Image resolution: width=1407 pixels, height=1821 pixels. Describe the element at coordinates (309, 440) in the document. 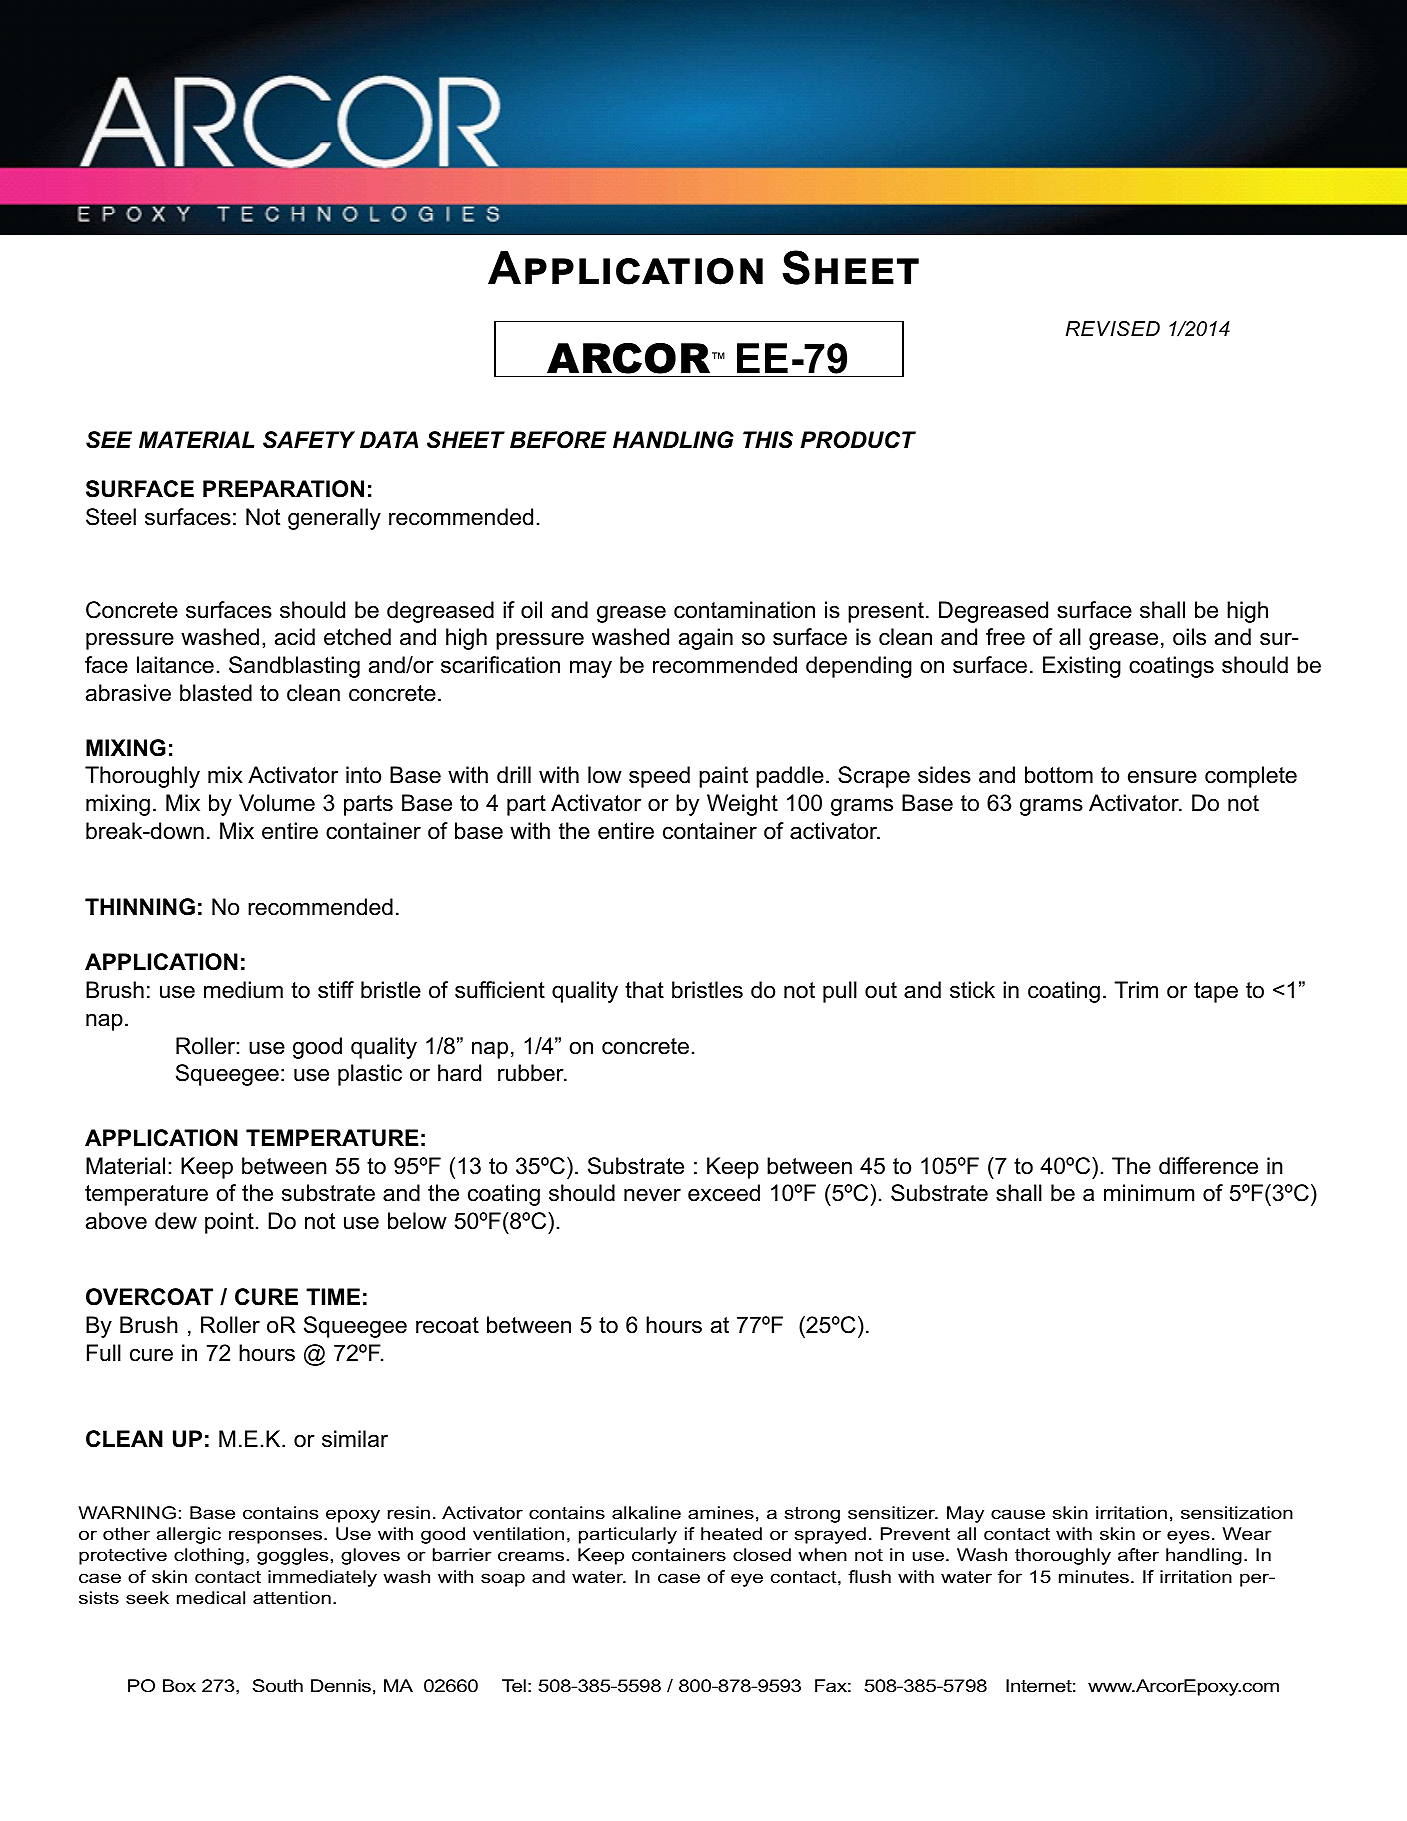

I see `SAFETY` at that location.
